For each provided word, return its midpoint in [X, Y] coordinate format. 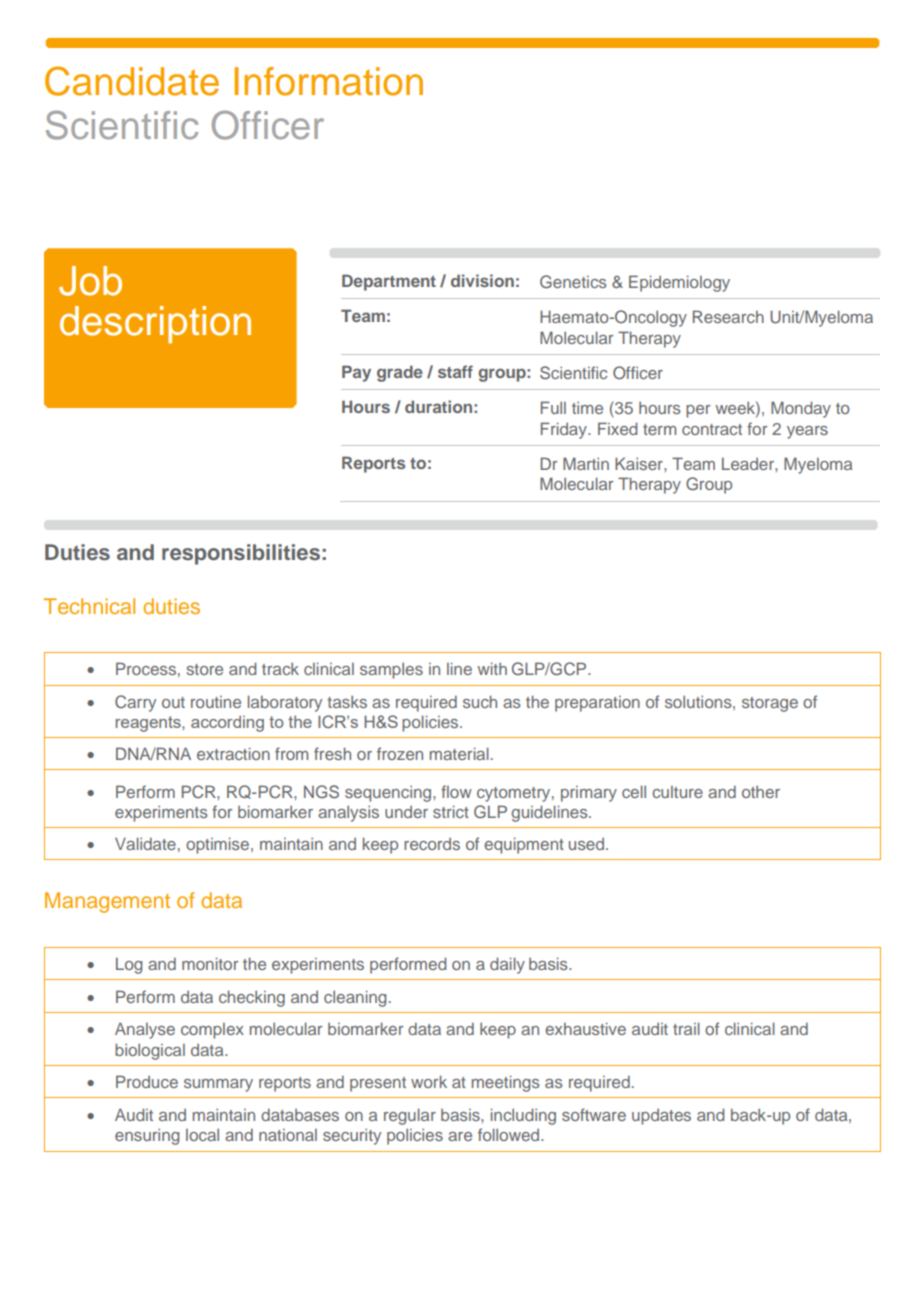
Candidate [132, 81]
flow [456, 791]
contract [712, 429]
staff [455, 371]
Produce [147, 1081]
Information [328, 81]
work [429, 1081]
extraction [233, 753]
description [155, 324]
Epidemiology [679, 283]
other [761, 792]
